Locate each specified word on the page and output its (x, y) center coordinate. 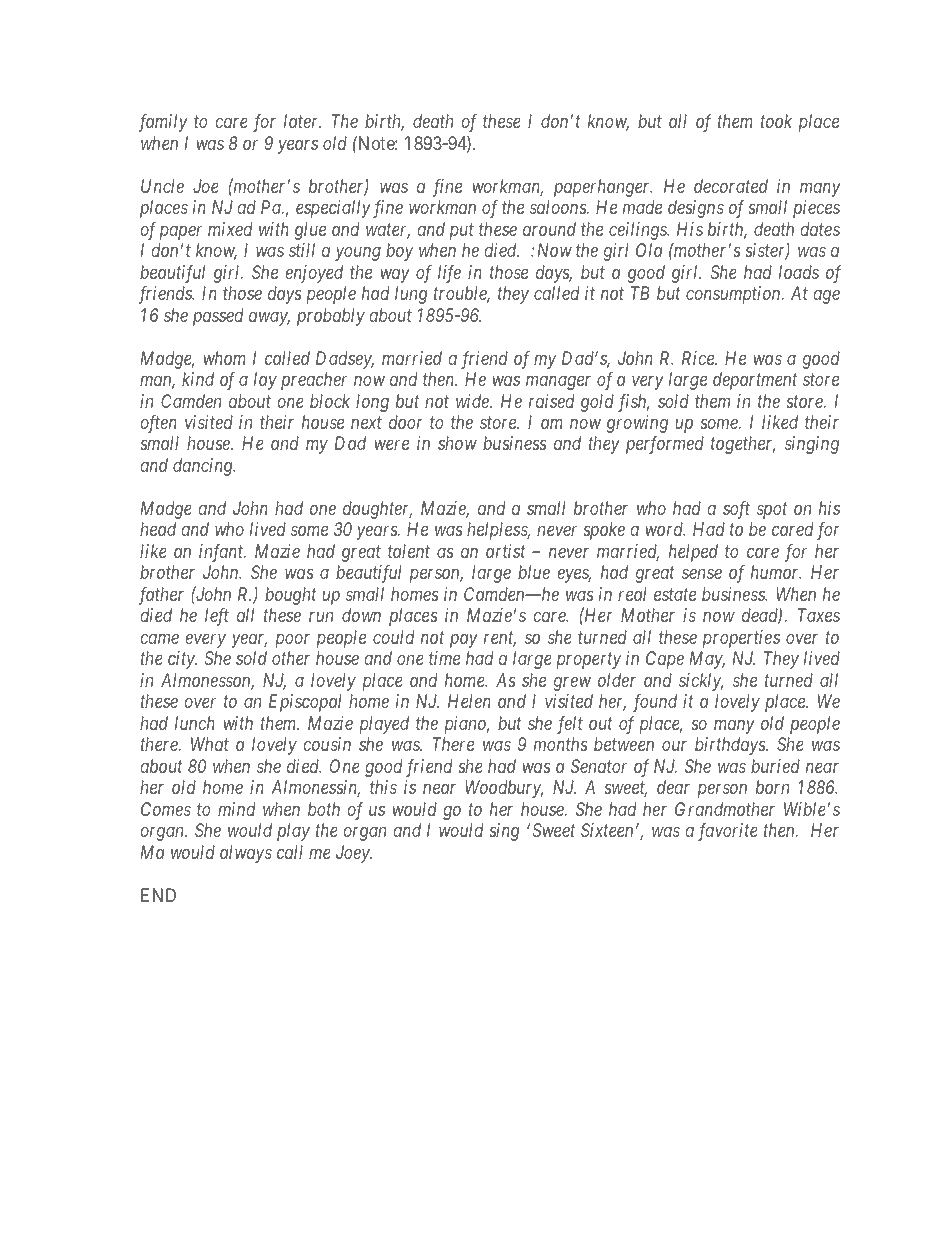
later (302, 121)
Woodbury (504, 789)
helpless (498, 531)
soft (736, 510)
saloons (559, 207)
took (776, 121)
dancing (204, 467)
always (246, 854)
